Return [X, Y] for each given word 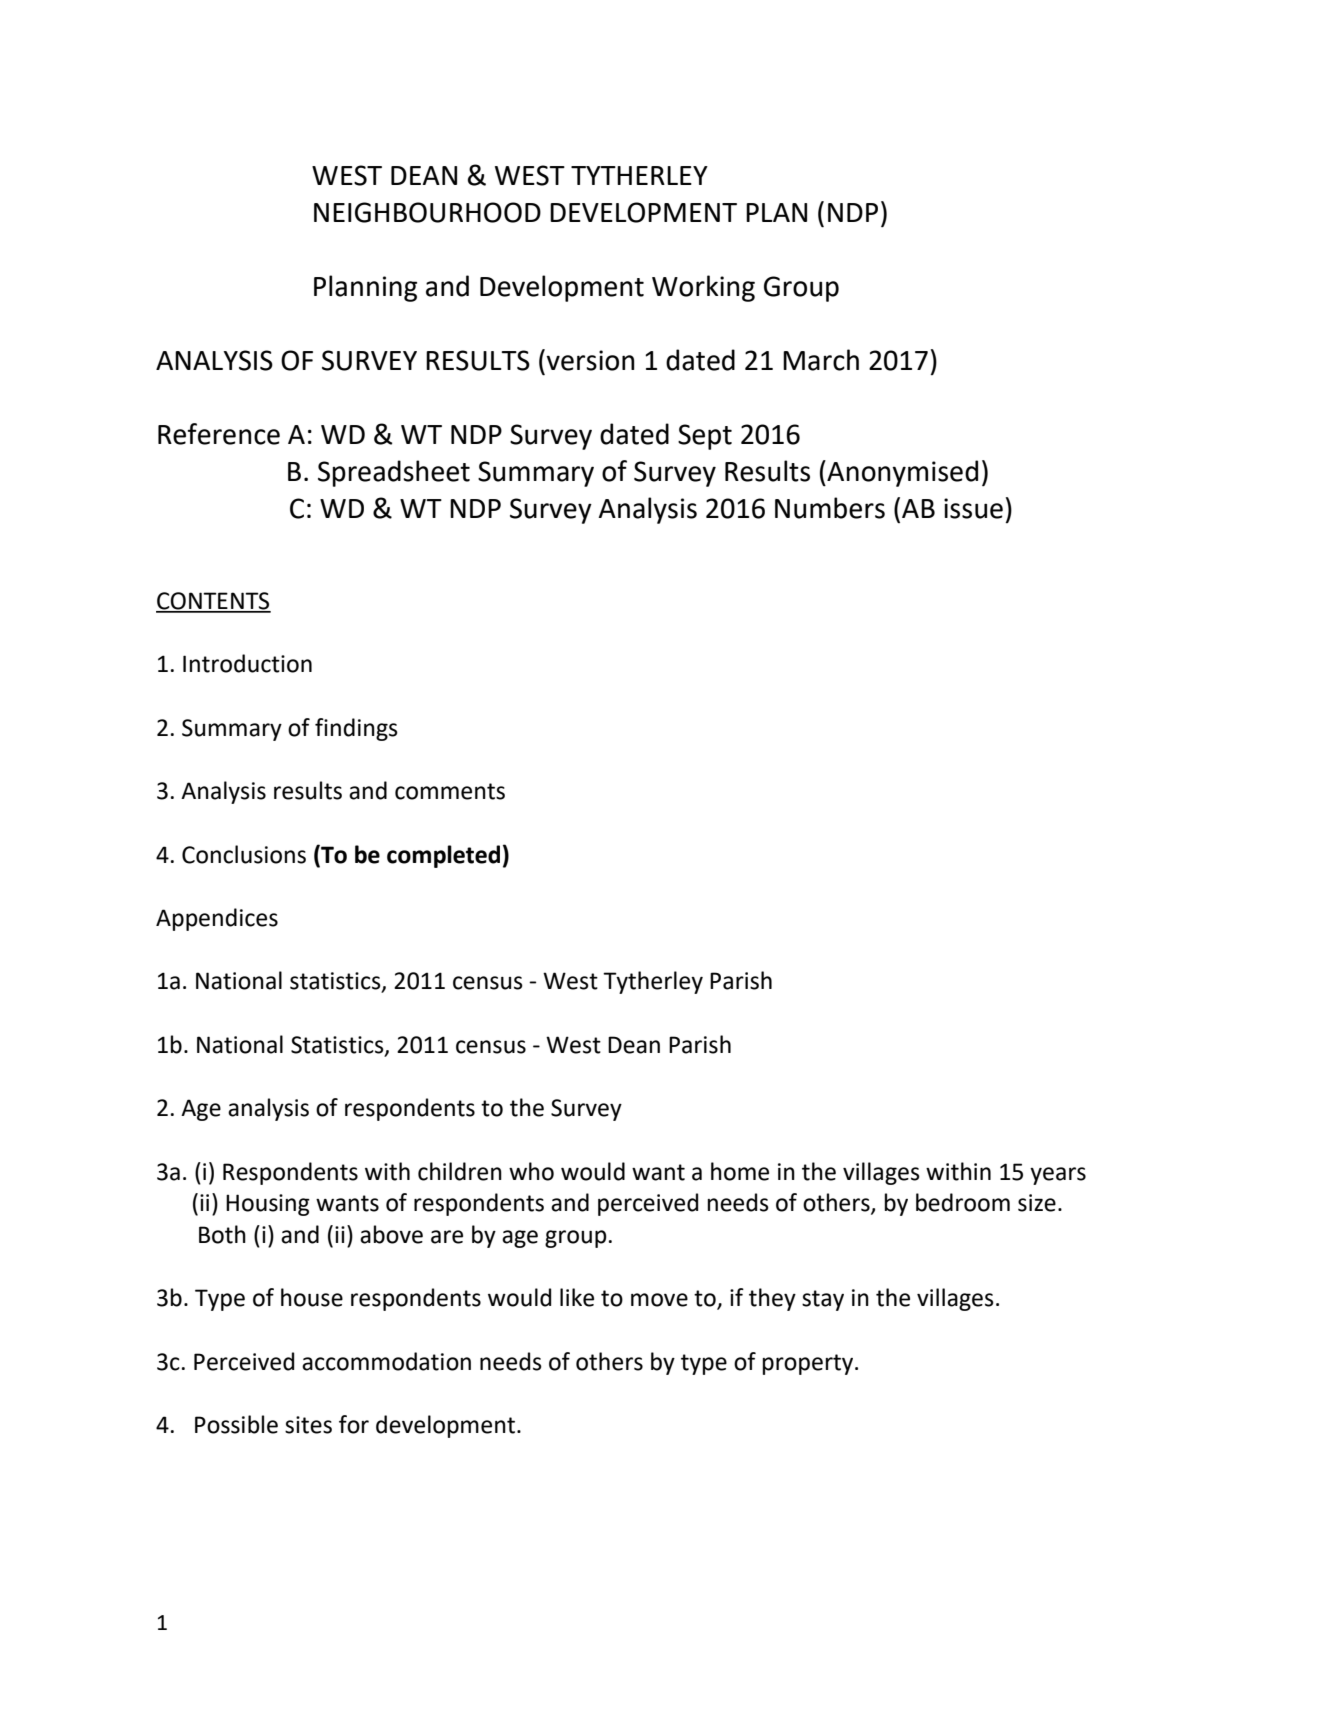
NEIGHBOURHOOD [427, 212]
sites [308, 1425]
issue [973, 508]
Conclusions [244, 854]
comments [450, 791]
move [659, 1300]
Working [703, 288]
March [821, 360]
